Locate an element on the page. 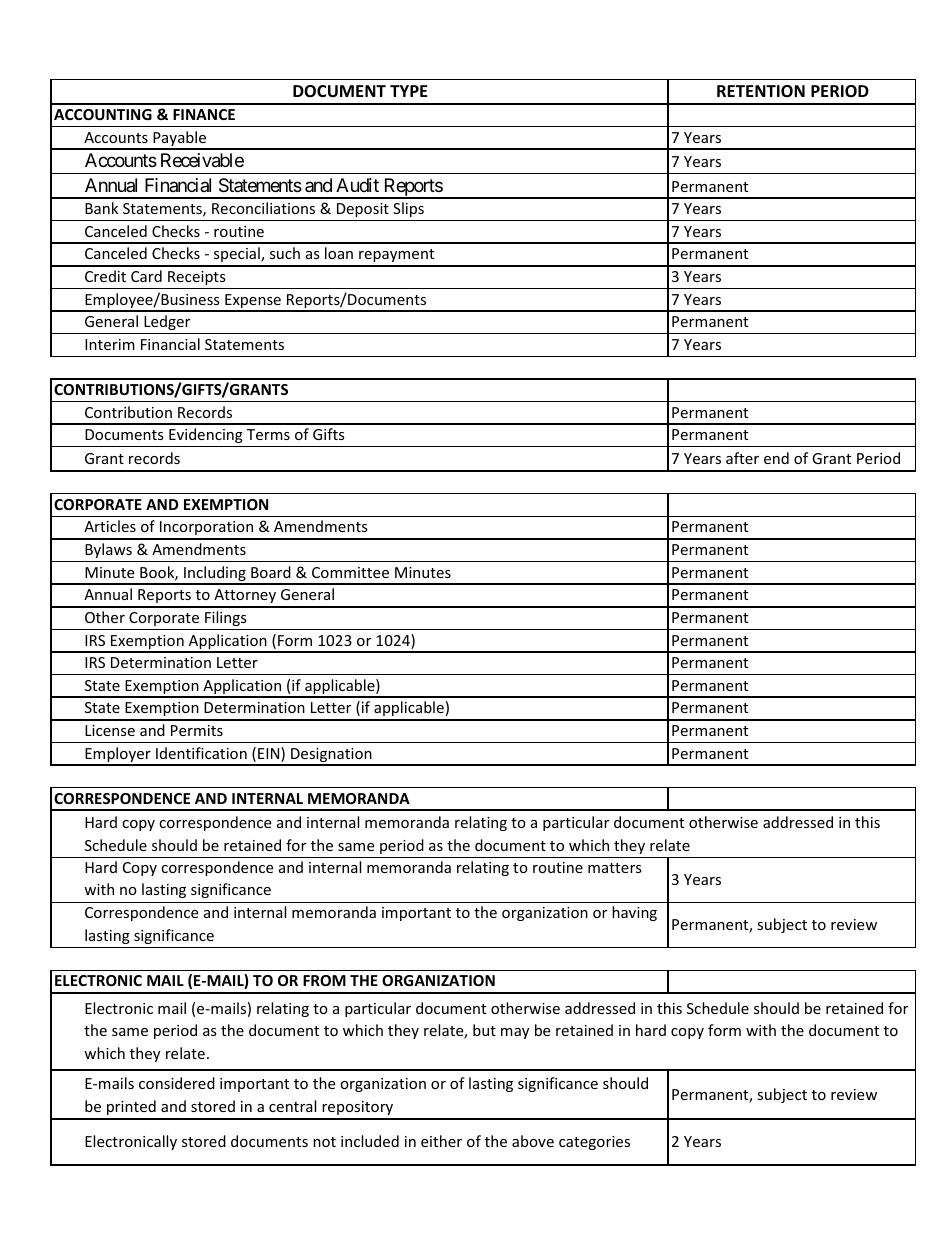  either is located at coordinates (441, 1141).
